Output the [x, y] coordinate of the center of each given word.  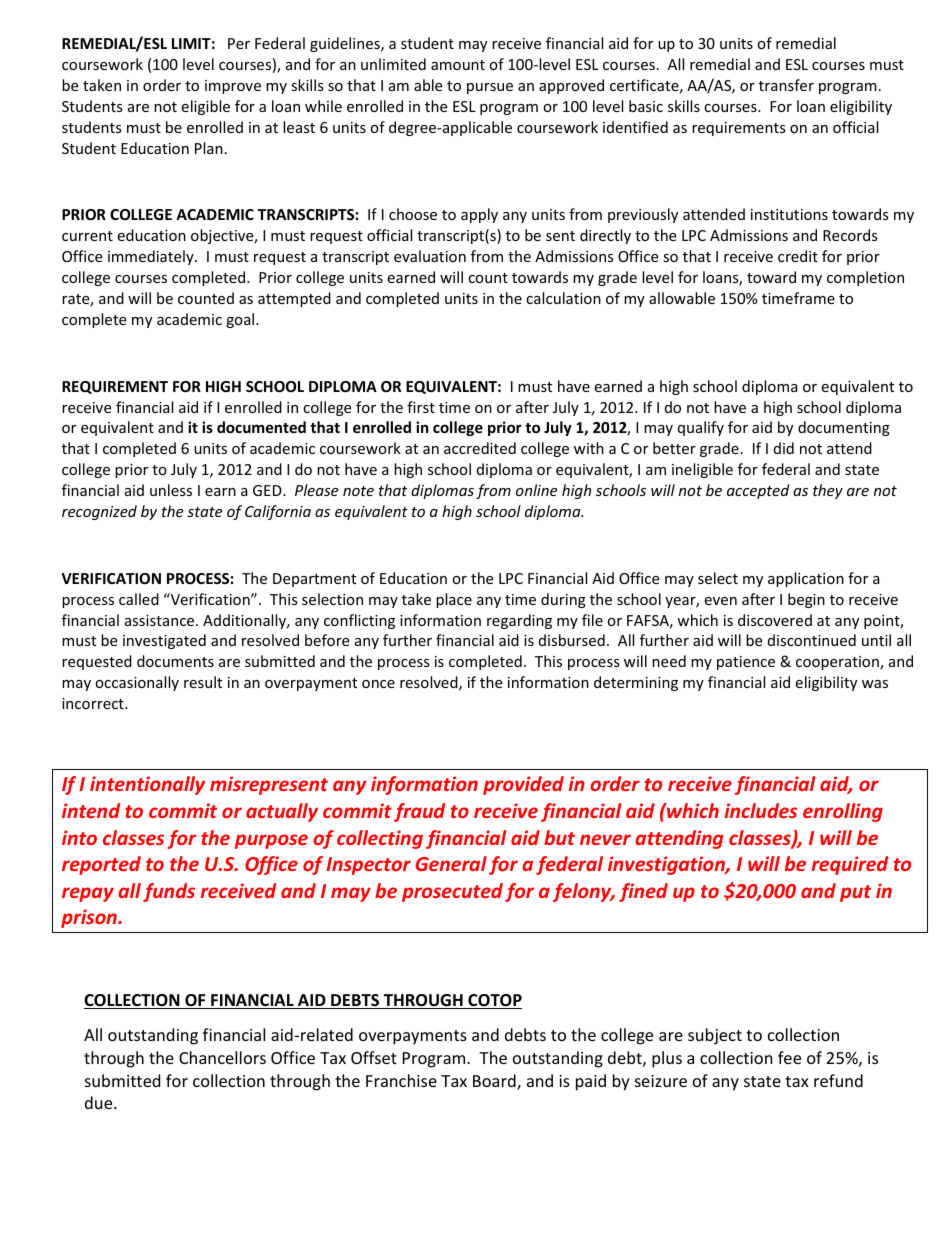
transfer [786, 85]
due [100, 1102]
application [806, 579]
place [454, 600]
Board [495, 1082]
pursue [490, 88]
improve [233, 87]
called [139, 599]
